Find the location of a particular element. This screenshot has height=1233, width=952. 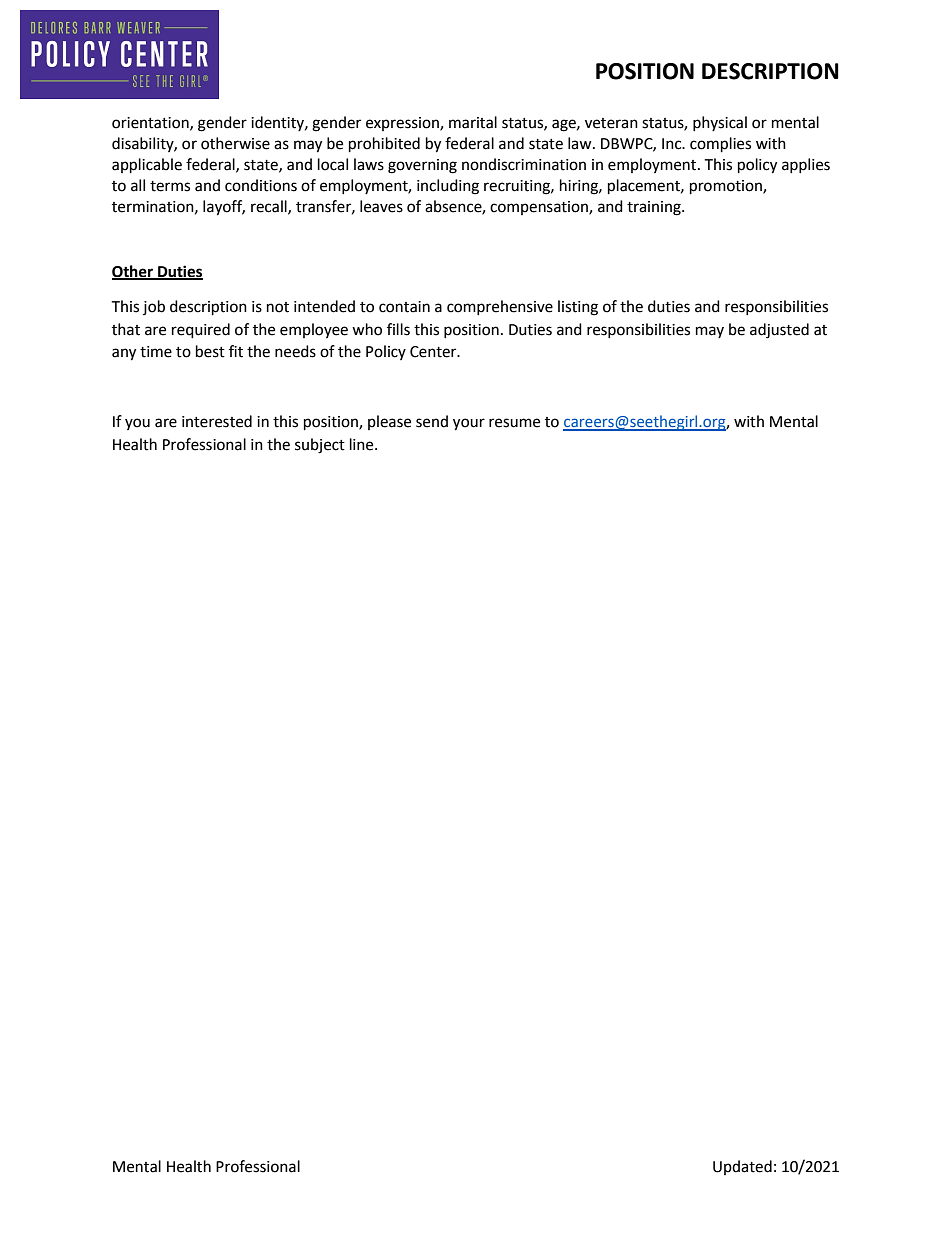

marital is located at coordinates (473, 122).
